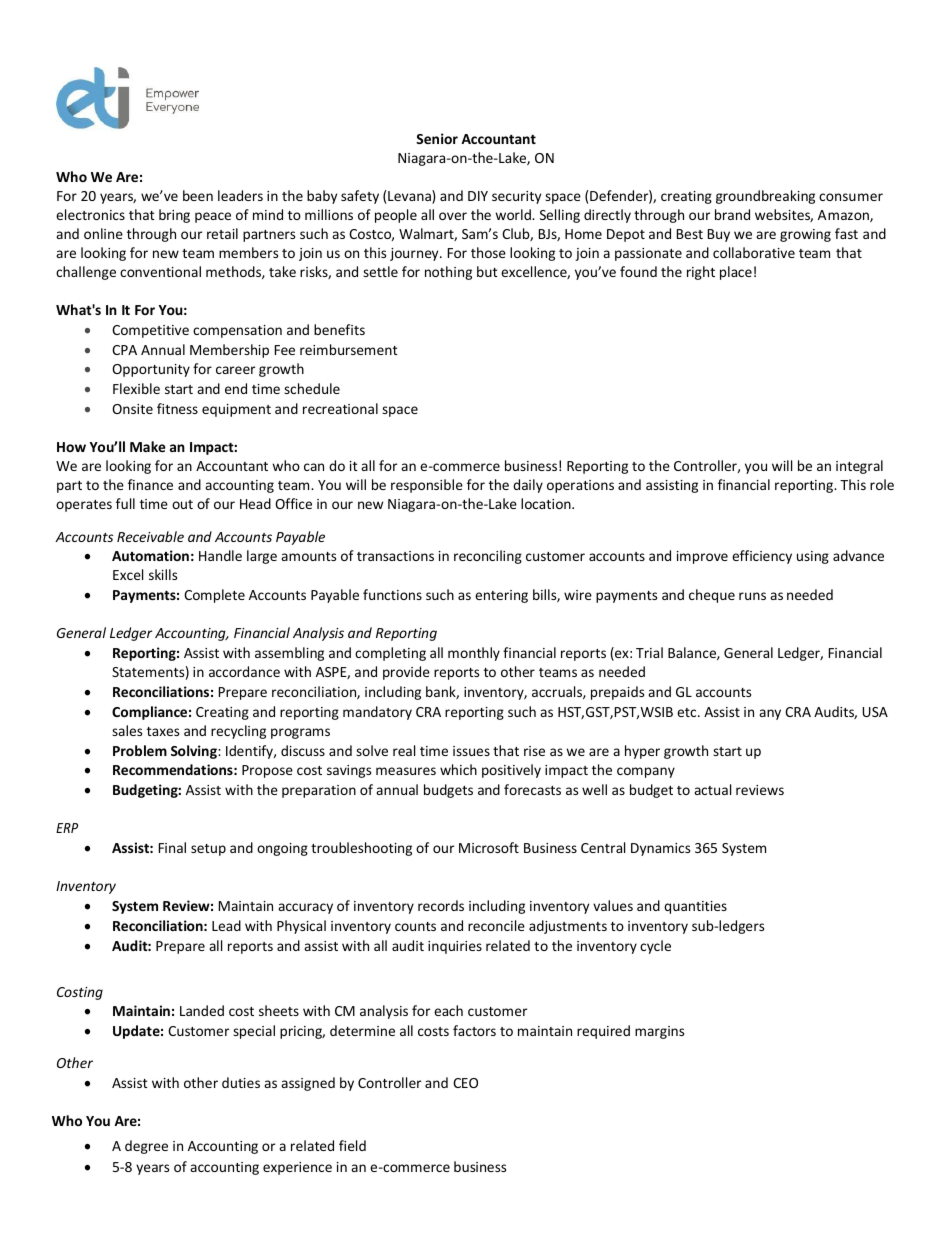 The width and height of the screenshot is (952, 1233). Describe the element at coordinates (474, 654) in the screenshot. I see `monthly` at that location.
